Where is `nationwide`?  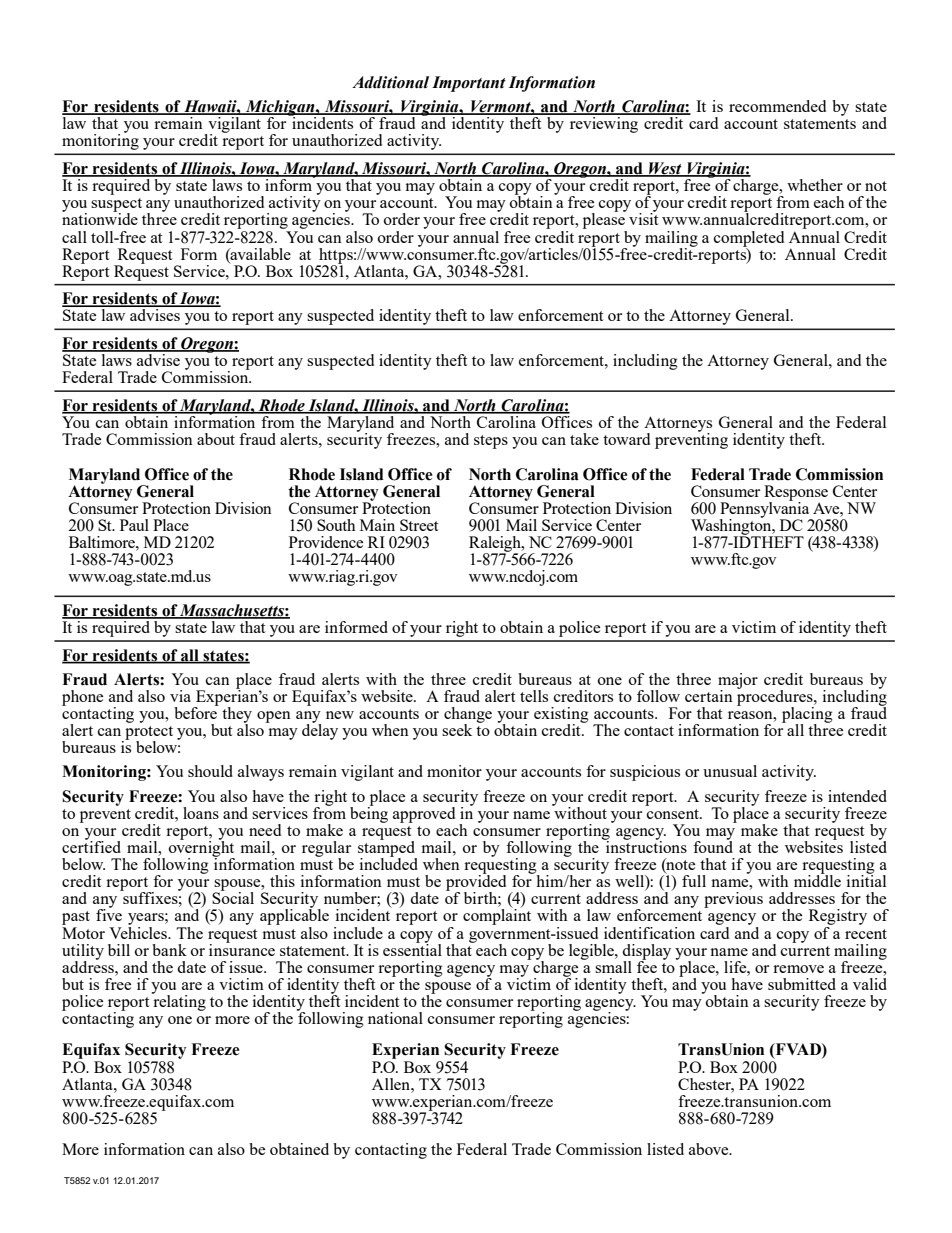
nationwide is located at coordinates (100, 218).
